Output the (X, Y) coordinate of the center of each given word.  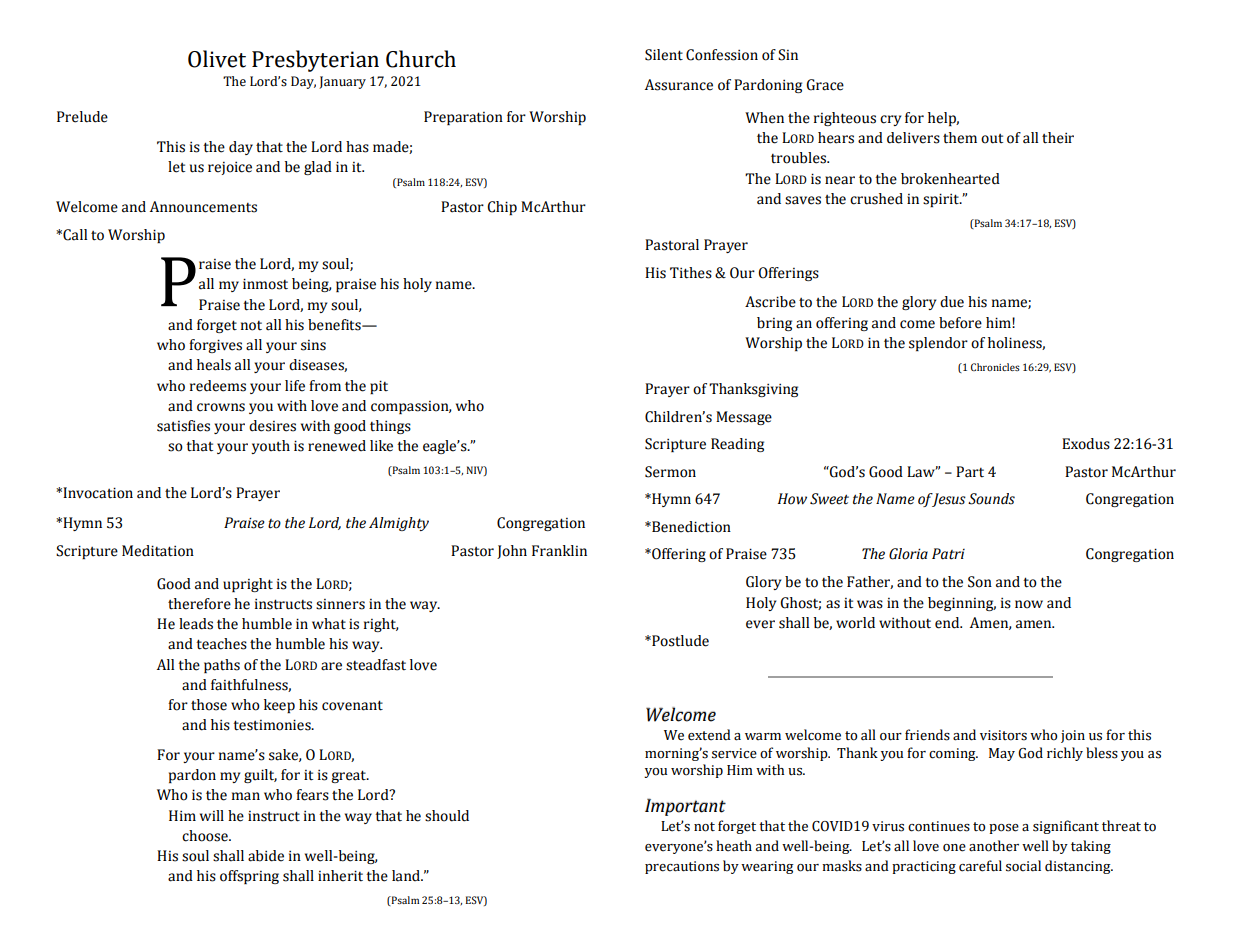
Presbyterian (315, 61)
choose (206, 836)
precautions (682, 867)
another (994, 846)
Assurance (679, 85)
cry (890, 120)
